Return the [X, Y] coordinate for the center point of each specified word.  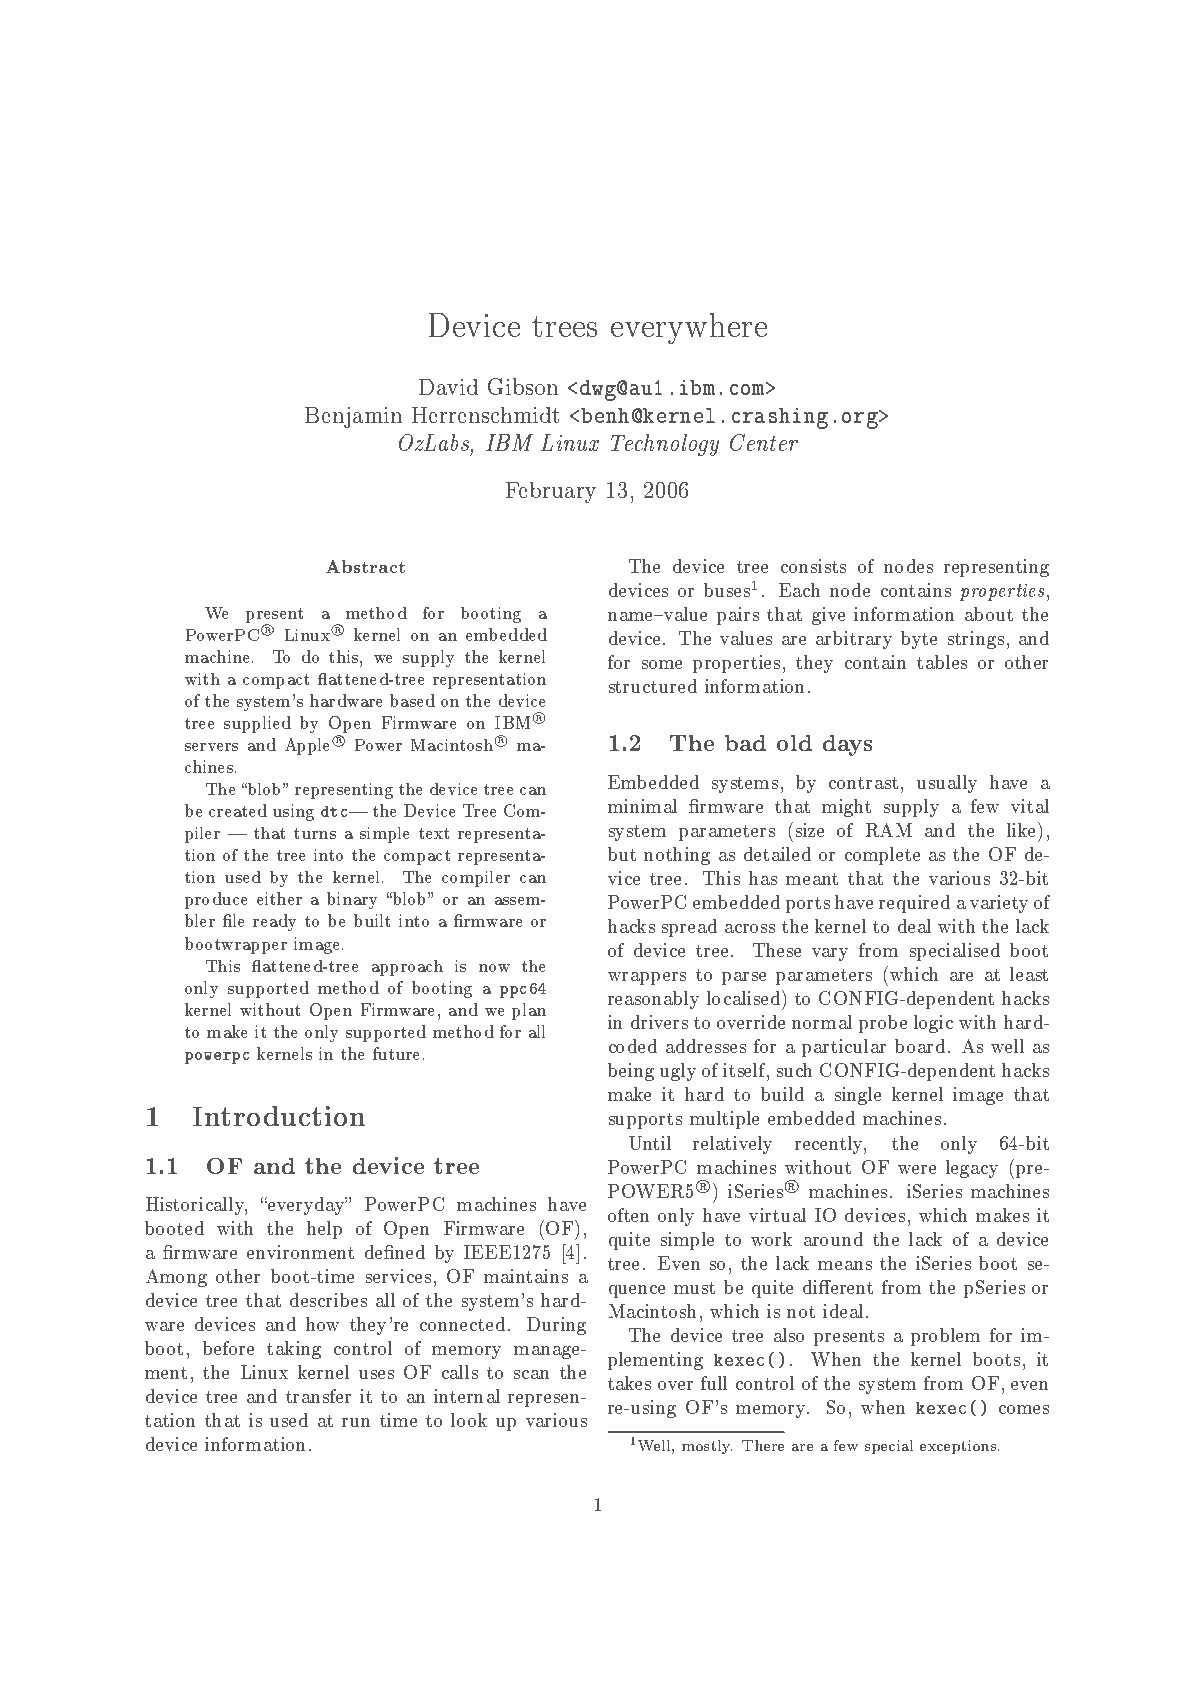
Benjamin [353, 417]
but [622, 854]
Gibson [523, 386]
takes [629, 1383]
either [279, 898]
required [914, 904]
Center [764, 442]
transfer [318, 1396]
